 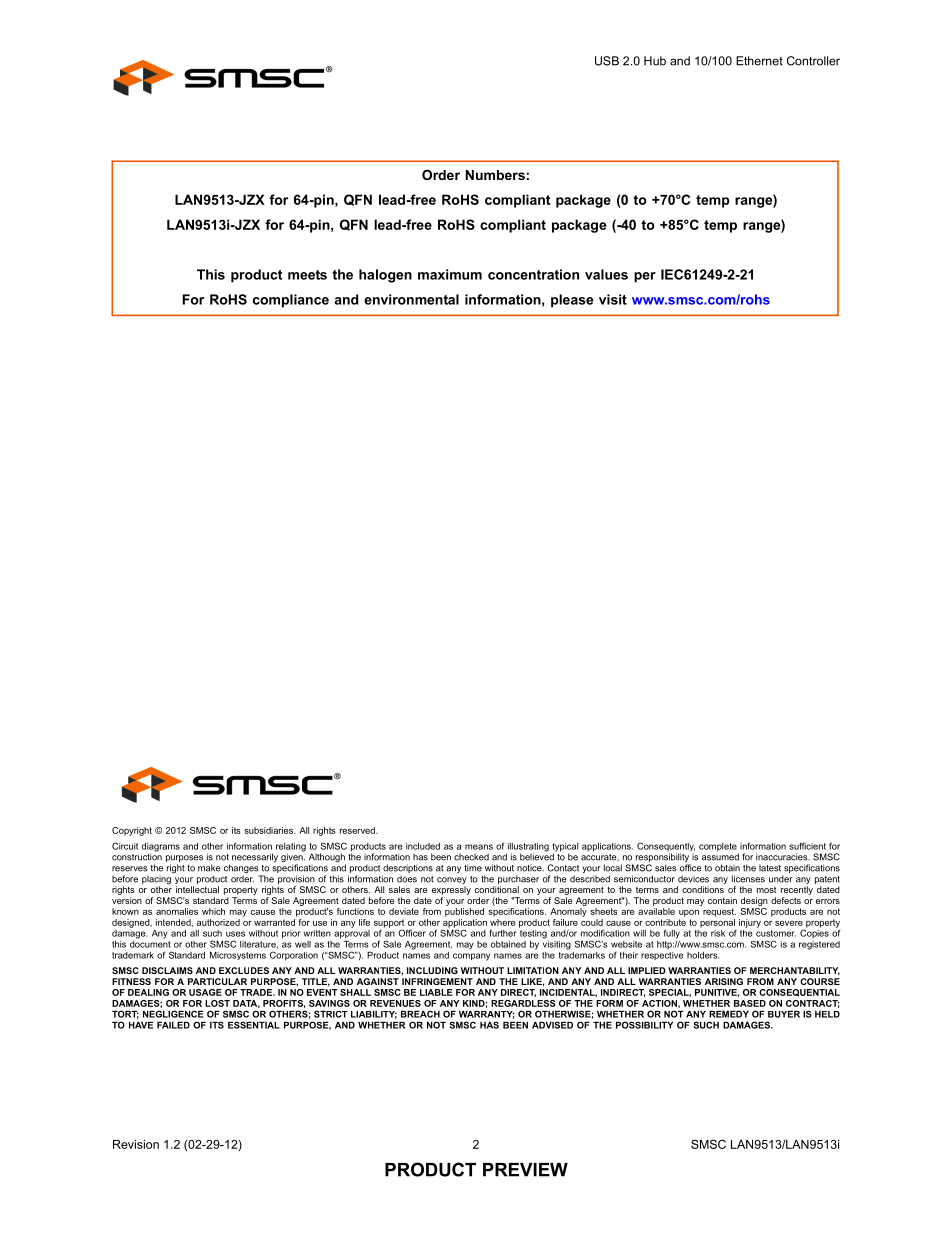 What do you see at coordinates (759, 61) in the screenshot?
I see `Ethernet` at bounding box center [759, 61].
